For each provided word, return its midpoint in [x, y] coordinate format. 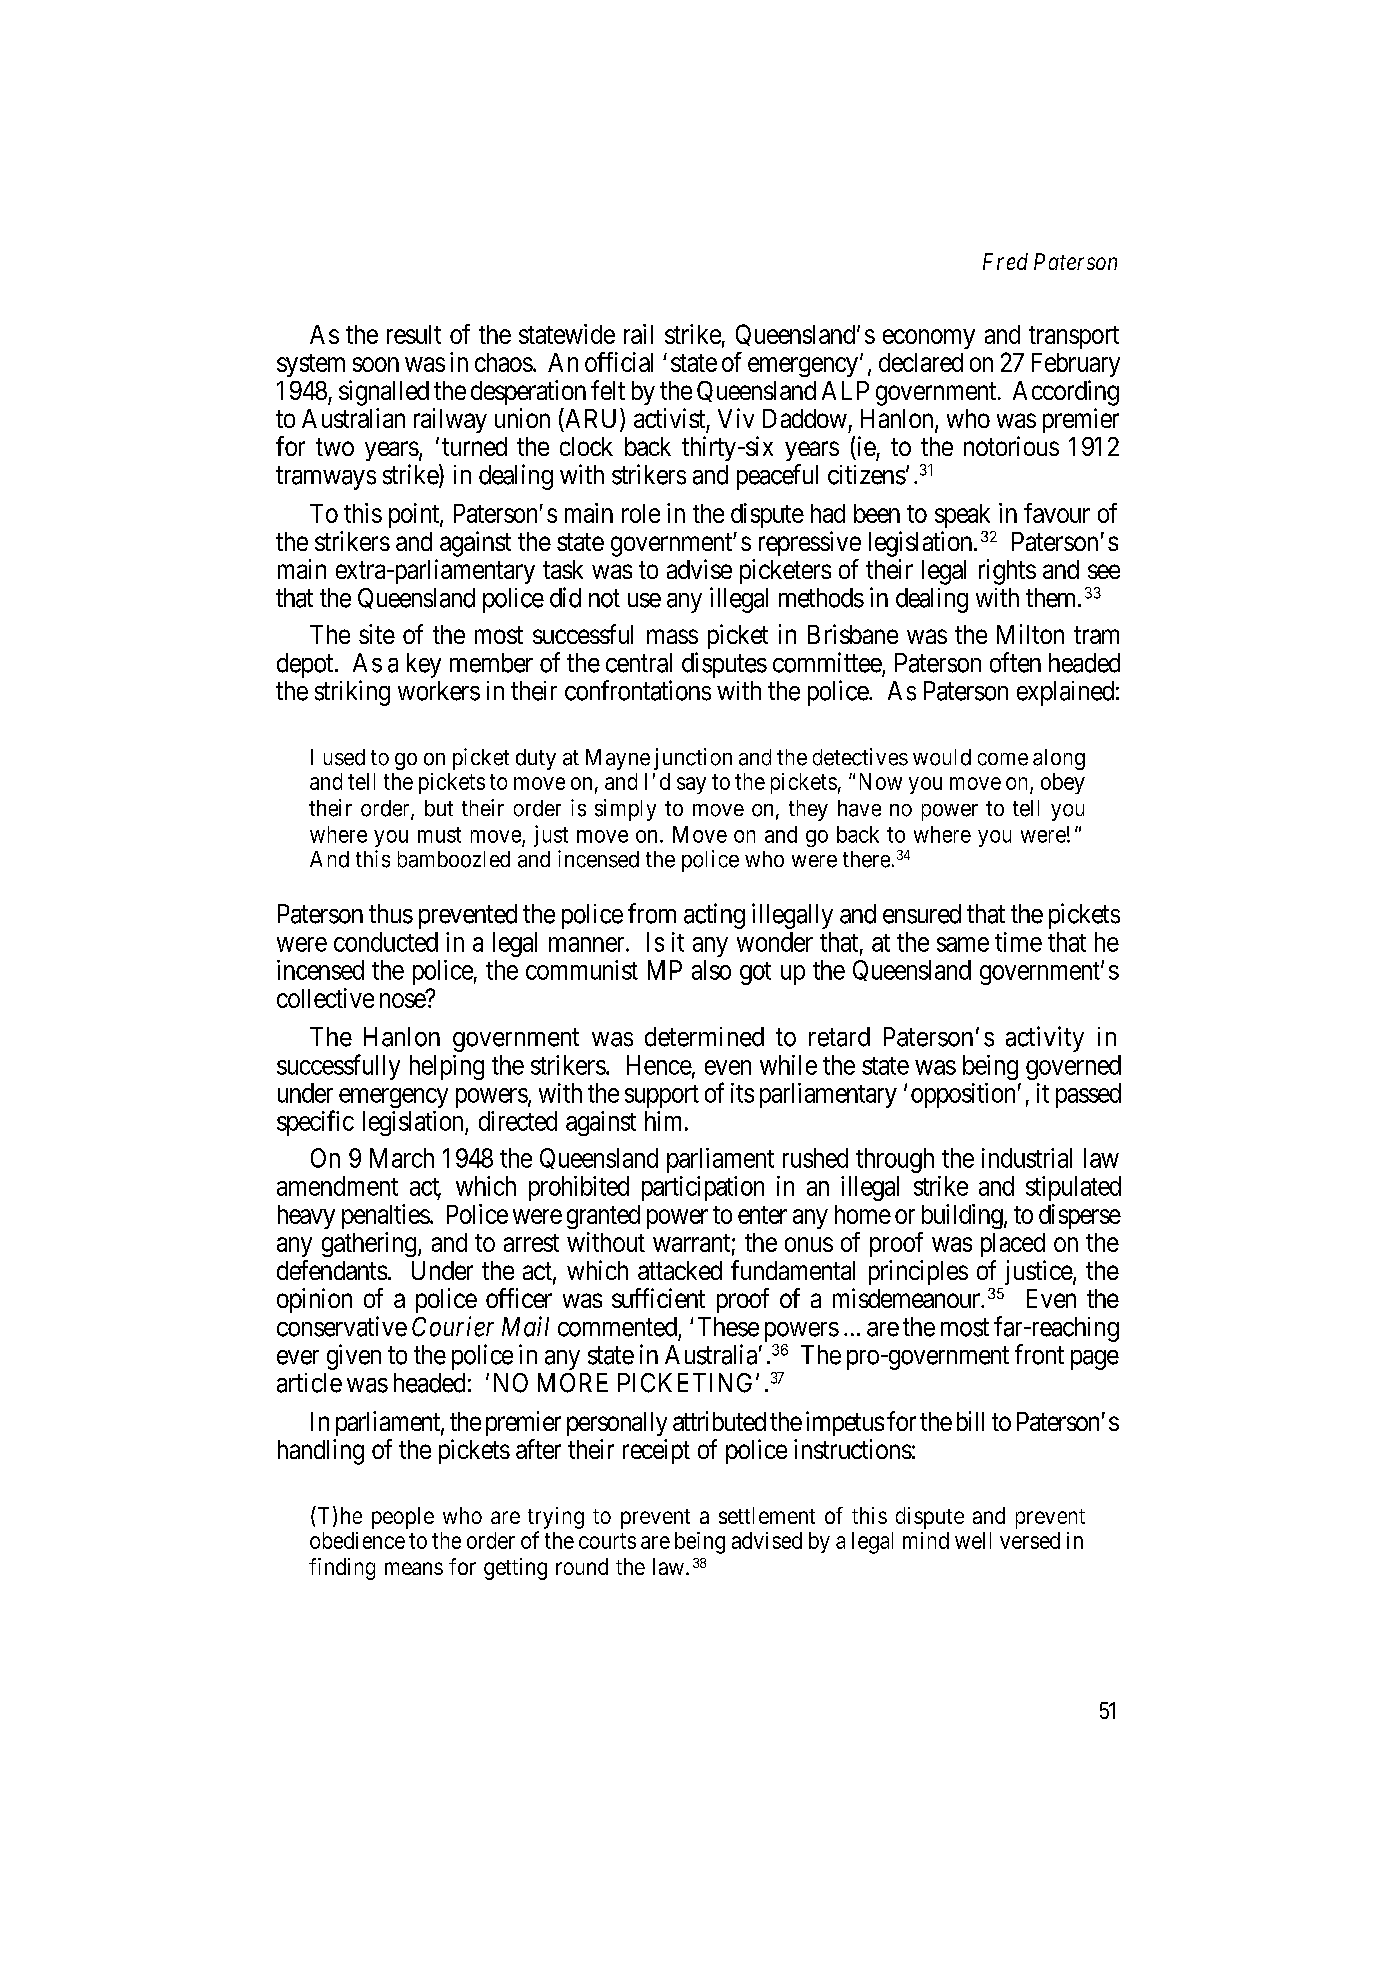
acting [714, 916]
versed [1030, 1540]
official [619, 362]
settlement [767, 1515]
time [1018, 942]
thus [391, 914]
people [403, 1518]
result [414, 334]
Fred [1005, 261]
